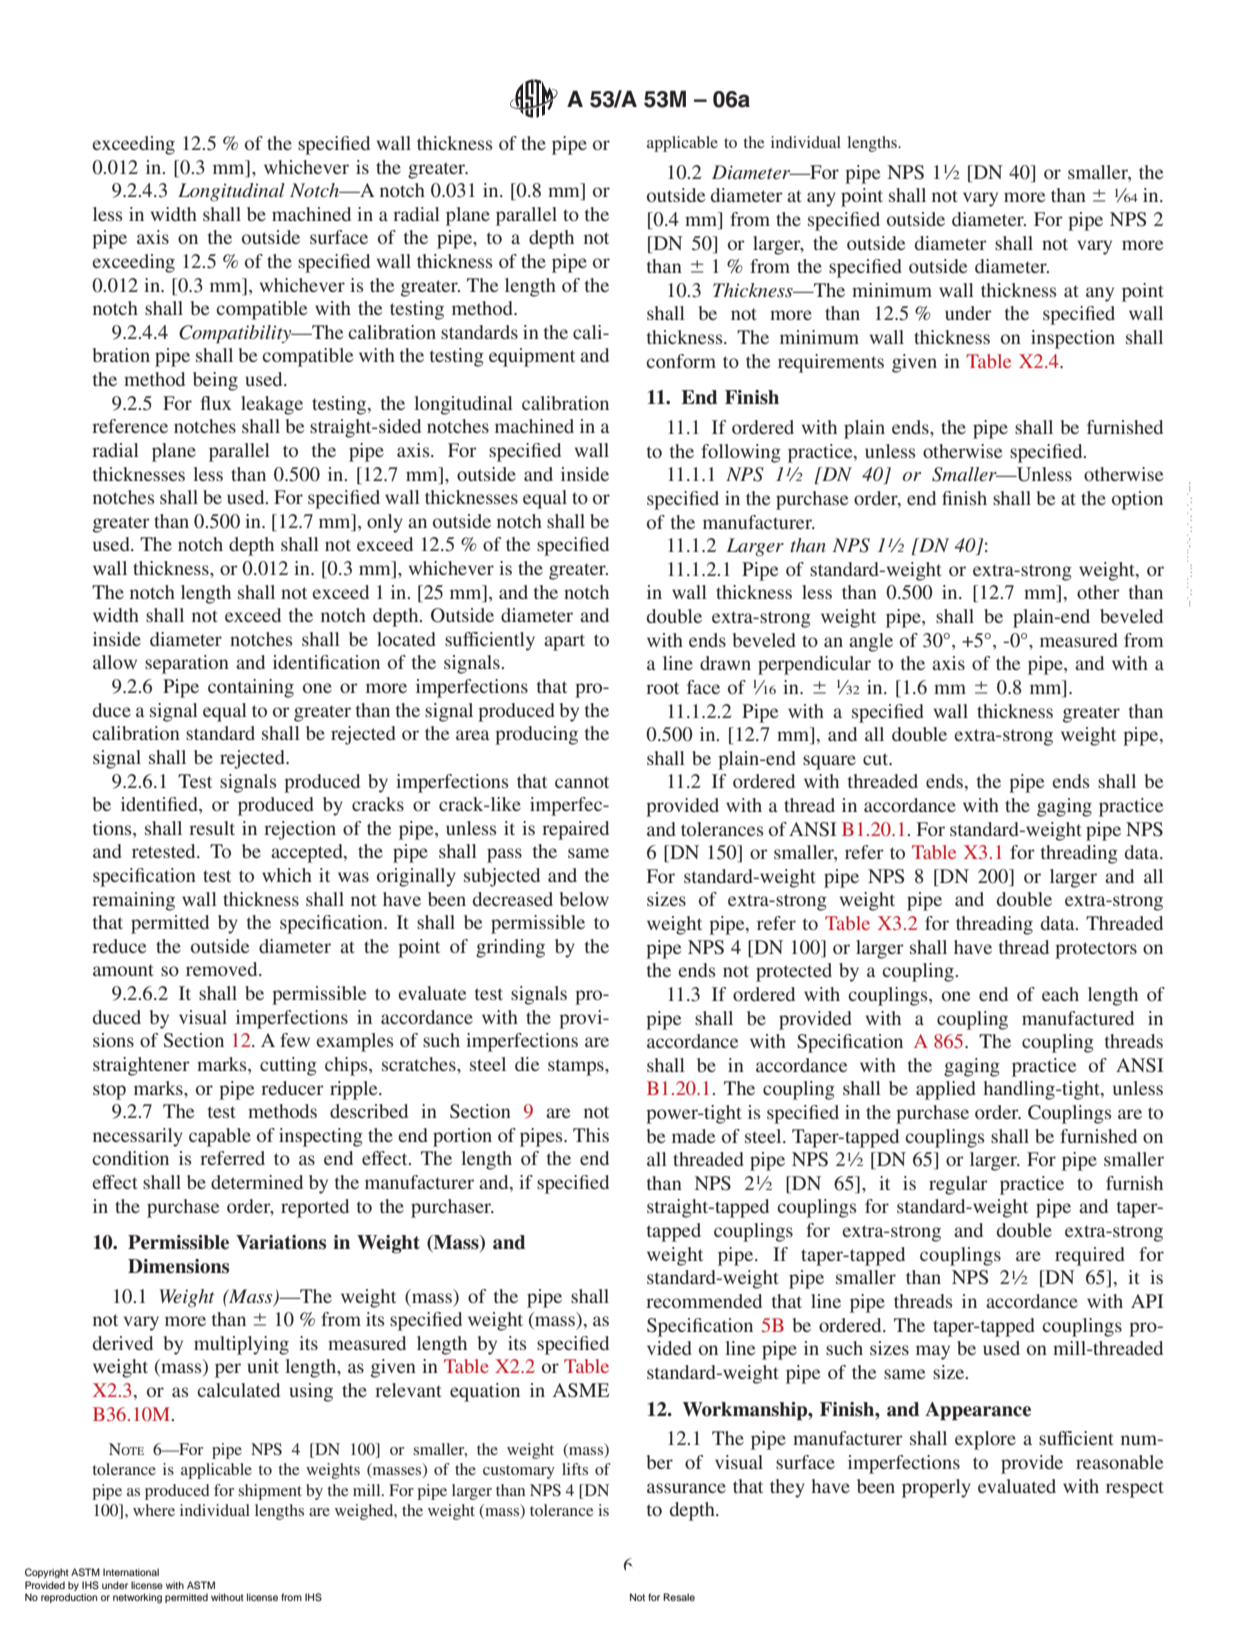  I want to click on being, so click(215, 381).
